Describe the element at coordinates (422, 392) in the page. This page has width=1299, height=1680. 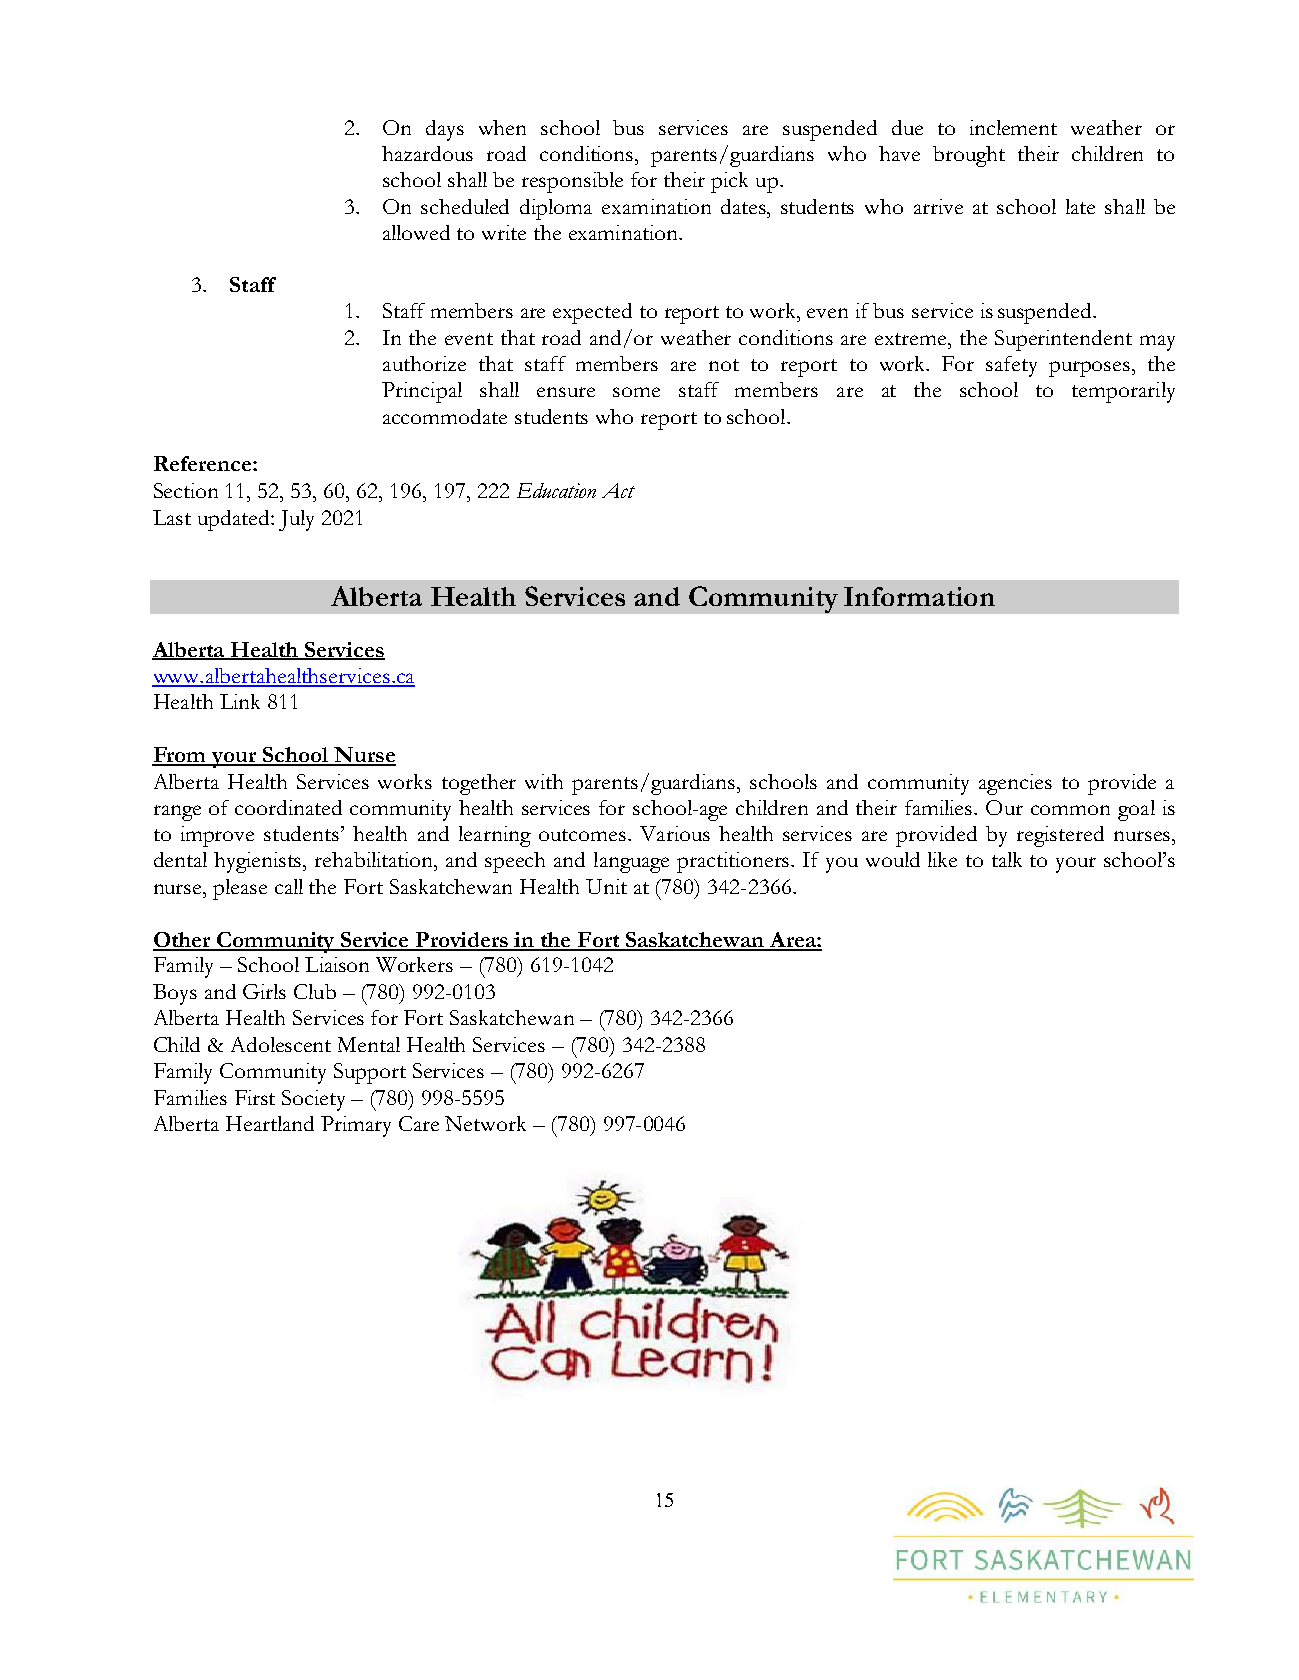
I see `Principal` at that location.
